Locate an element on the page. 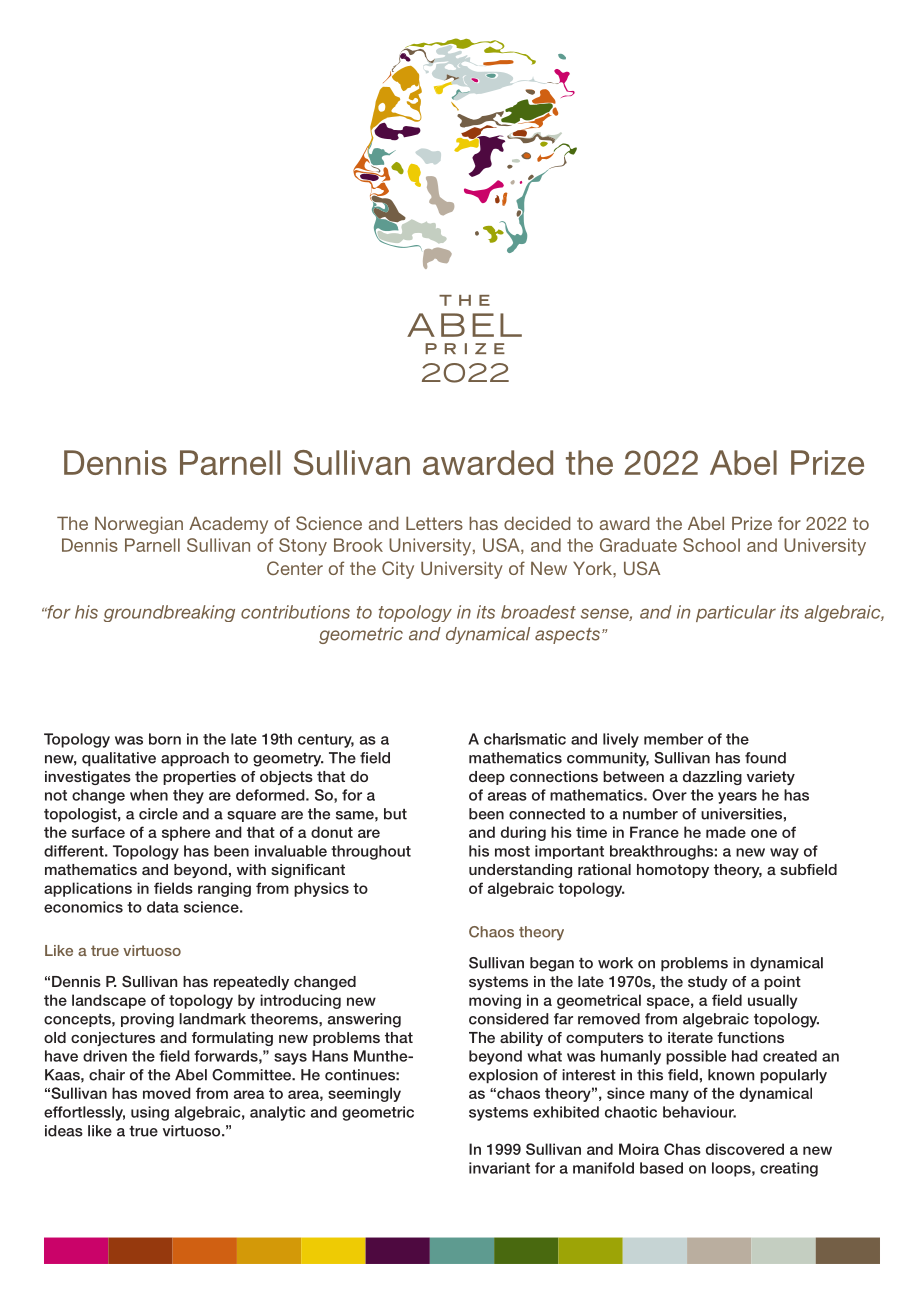  began is located at coordinates (552, 964).
